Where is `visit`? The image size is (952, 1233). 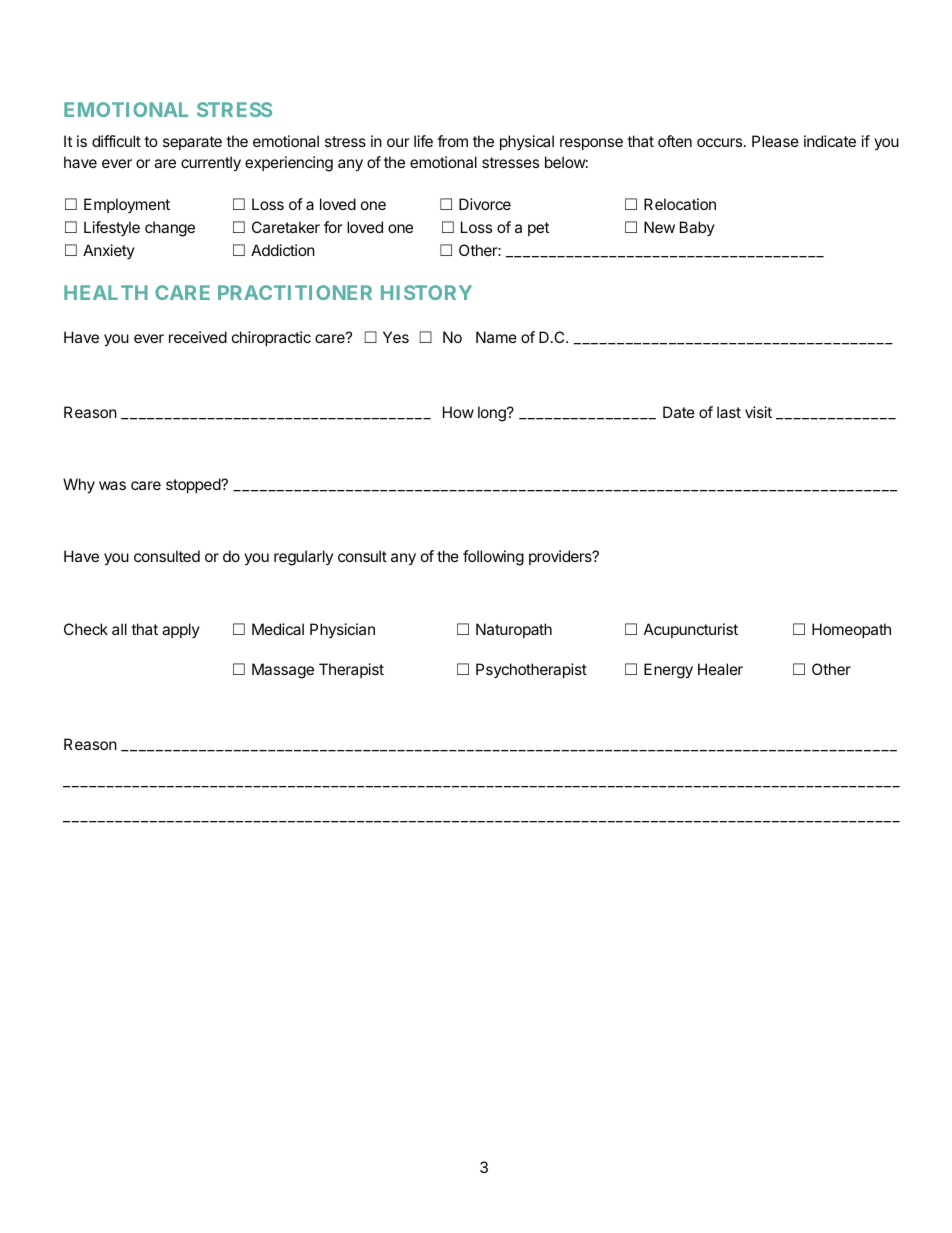
visit is located at coordinates (758, 412).
